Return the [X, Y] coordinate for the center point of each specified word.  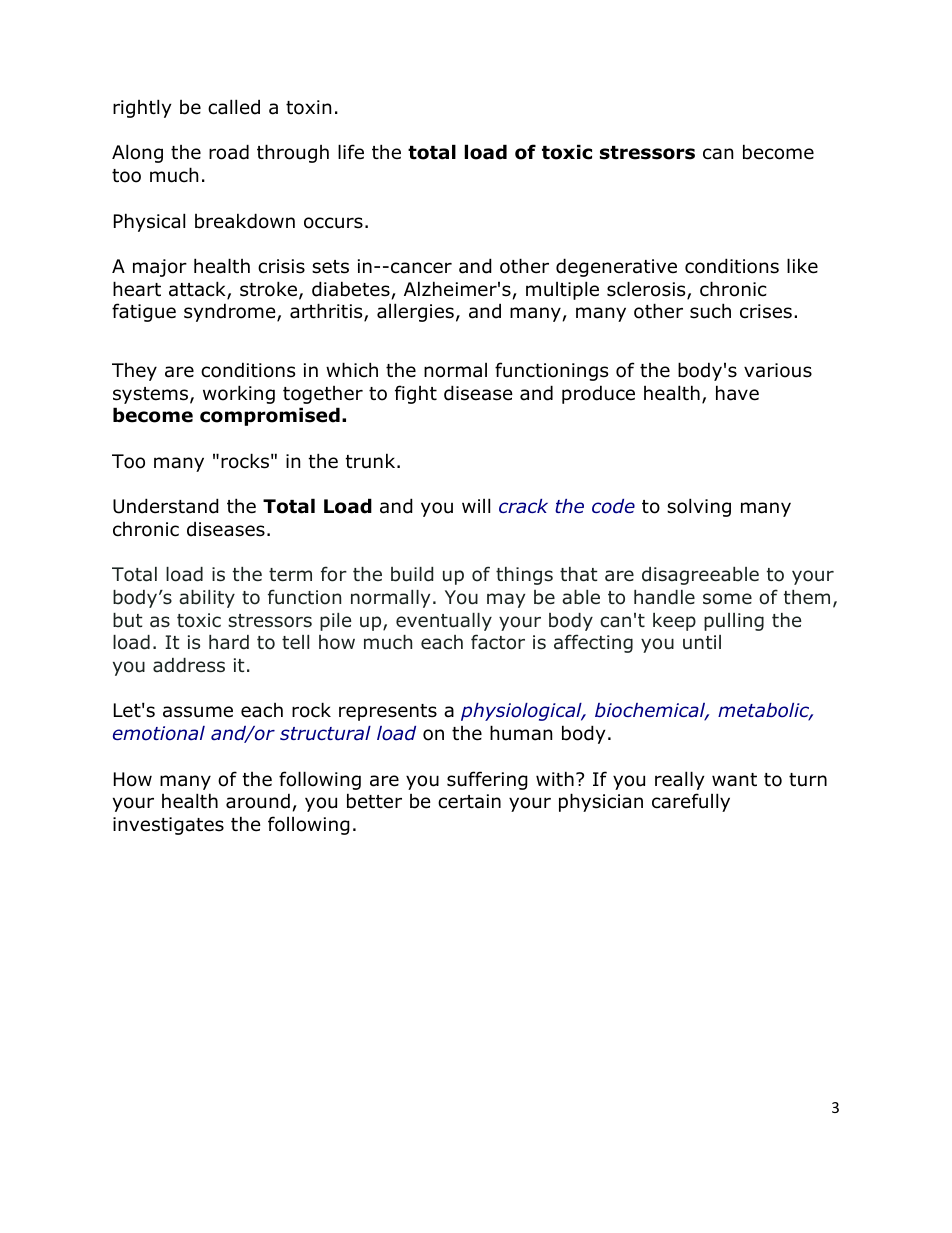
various [778, 370]
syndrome [231, 312]
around [258, 801]
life [351, 152]
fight [416, 394]
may [506, 600]
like [802, 266]
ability [207, 599]
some [727, 599]
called [234, 107]
